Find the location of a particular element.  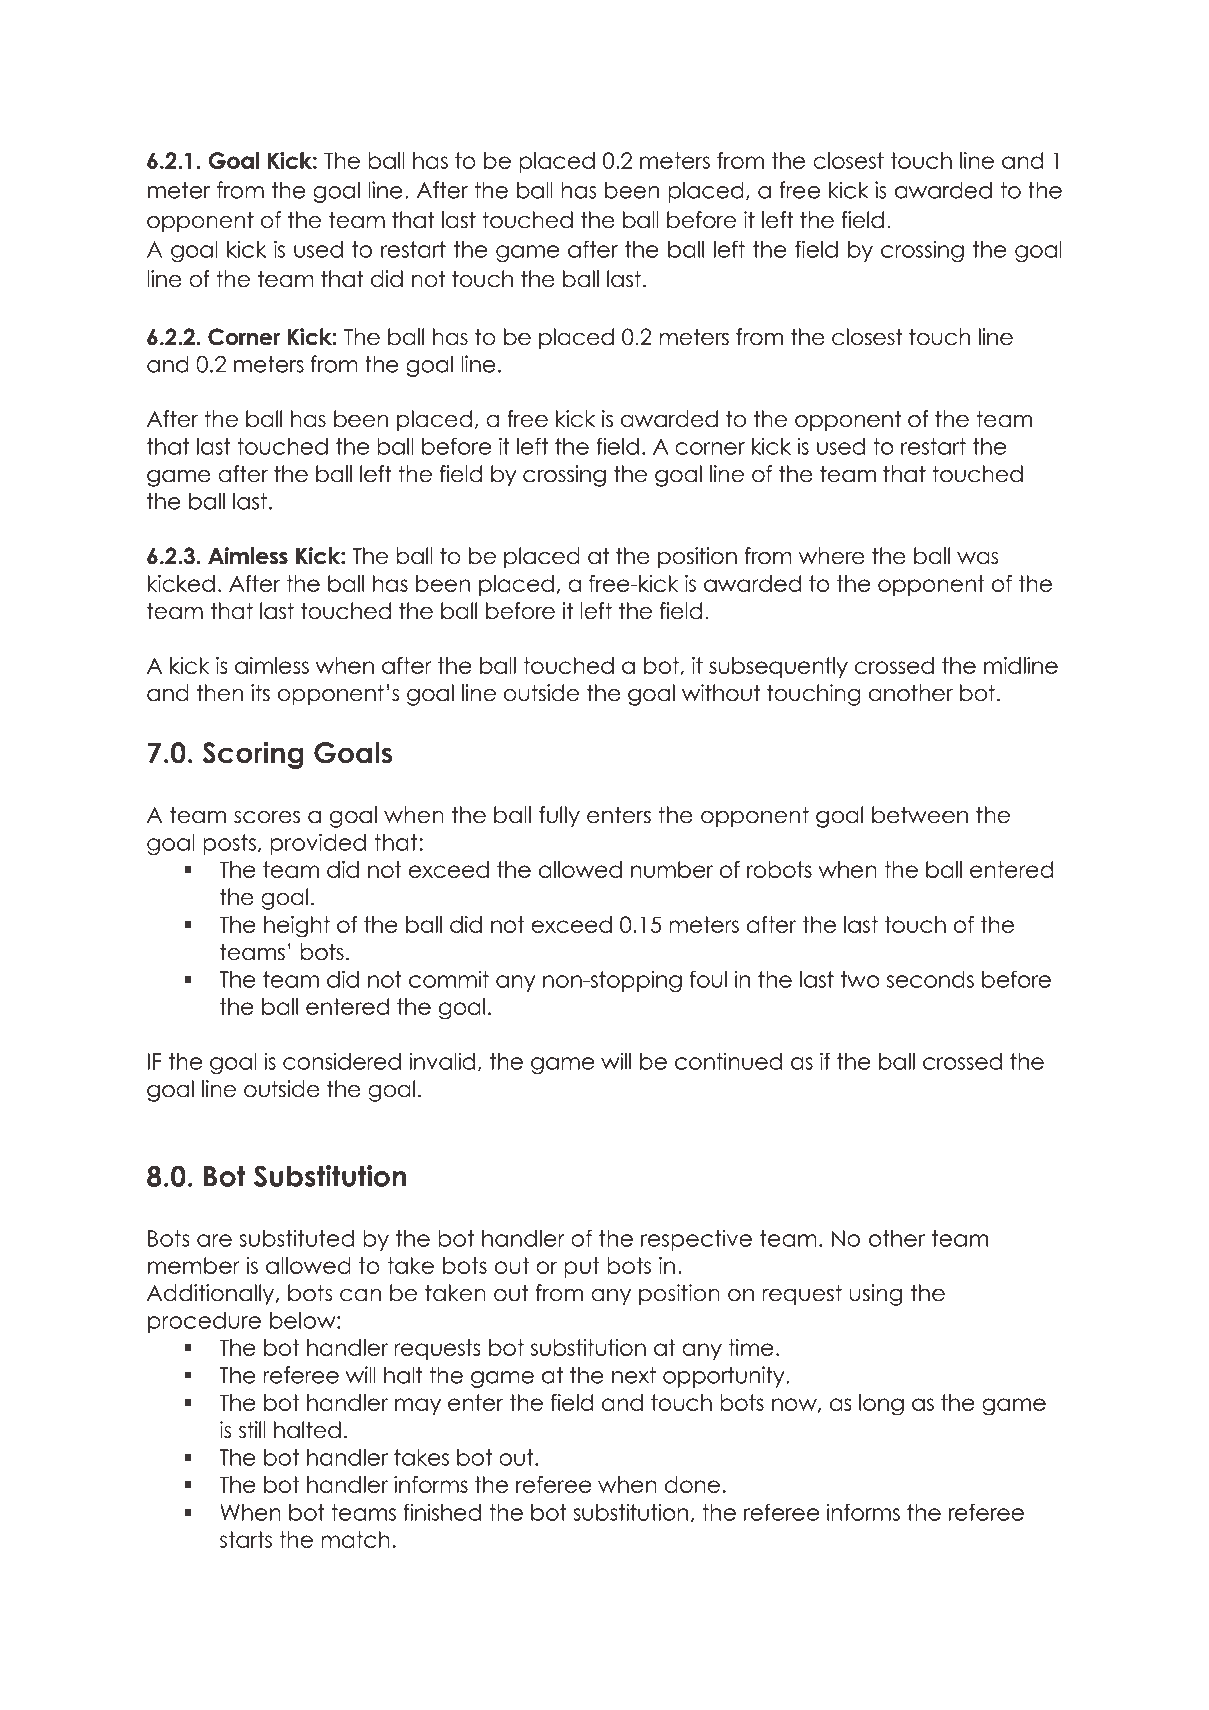

long is located at coordinates (881, 1405).
